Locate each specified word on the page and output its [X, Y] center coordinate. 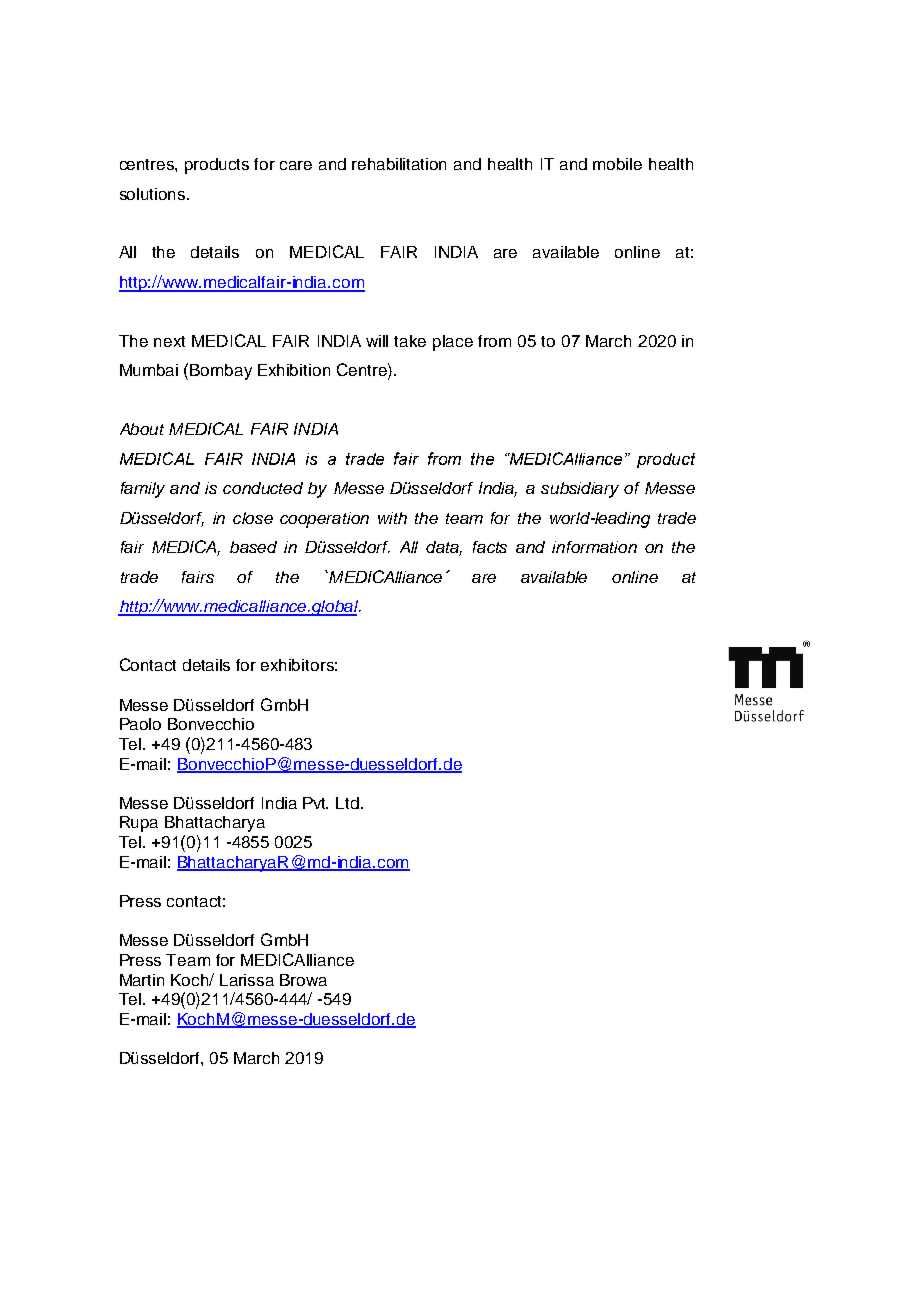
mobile [617, 164]
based [253, 547]
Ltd [347, 803]
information [594, 547]
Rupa [139, 824]
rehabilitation [399, 164]
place [453, 343]
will [377, 341]
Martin [142, 980]
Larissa [247, 980]
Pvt [315, 803]
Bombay [221, 372]
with [392, 518]
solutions [154, 194]
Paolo [140, 724]
